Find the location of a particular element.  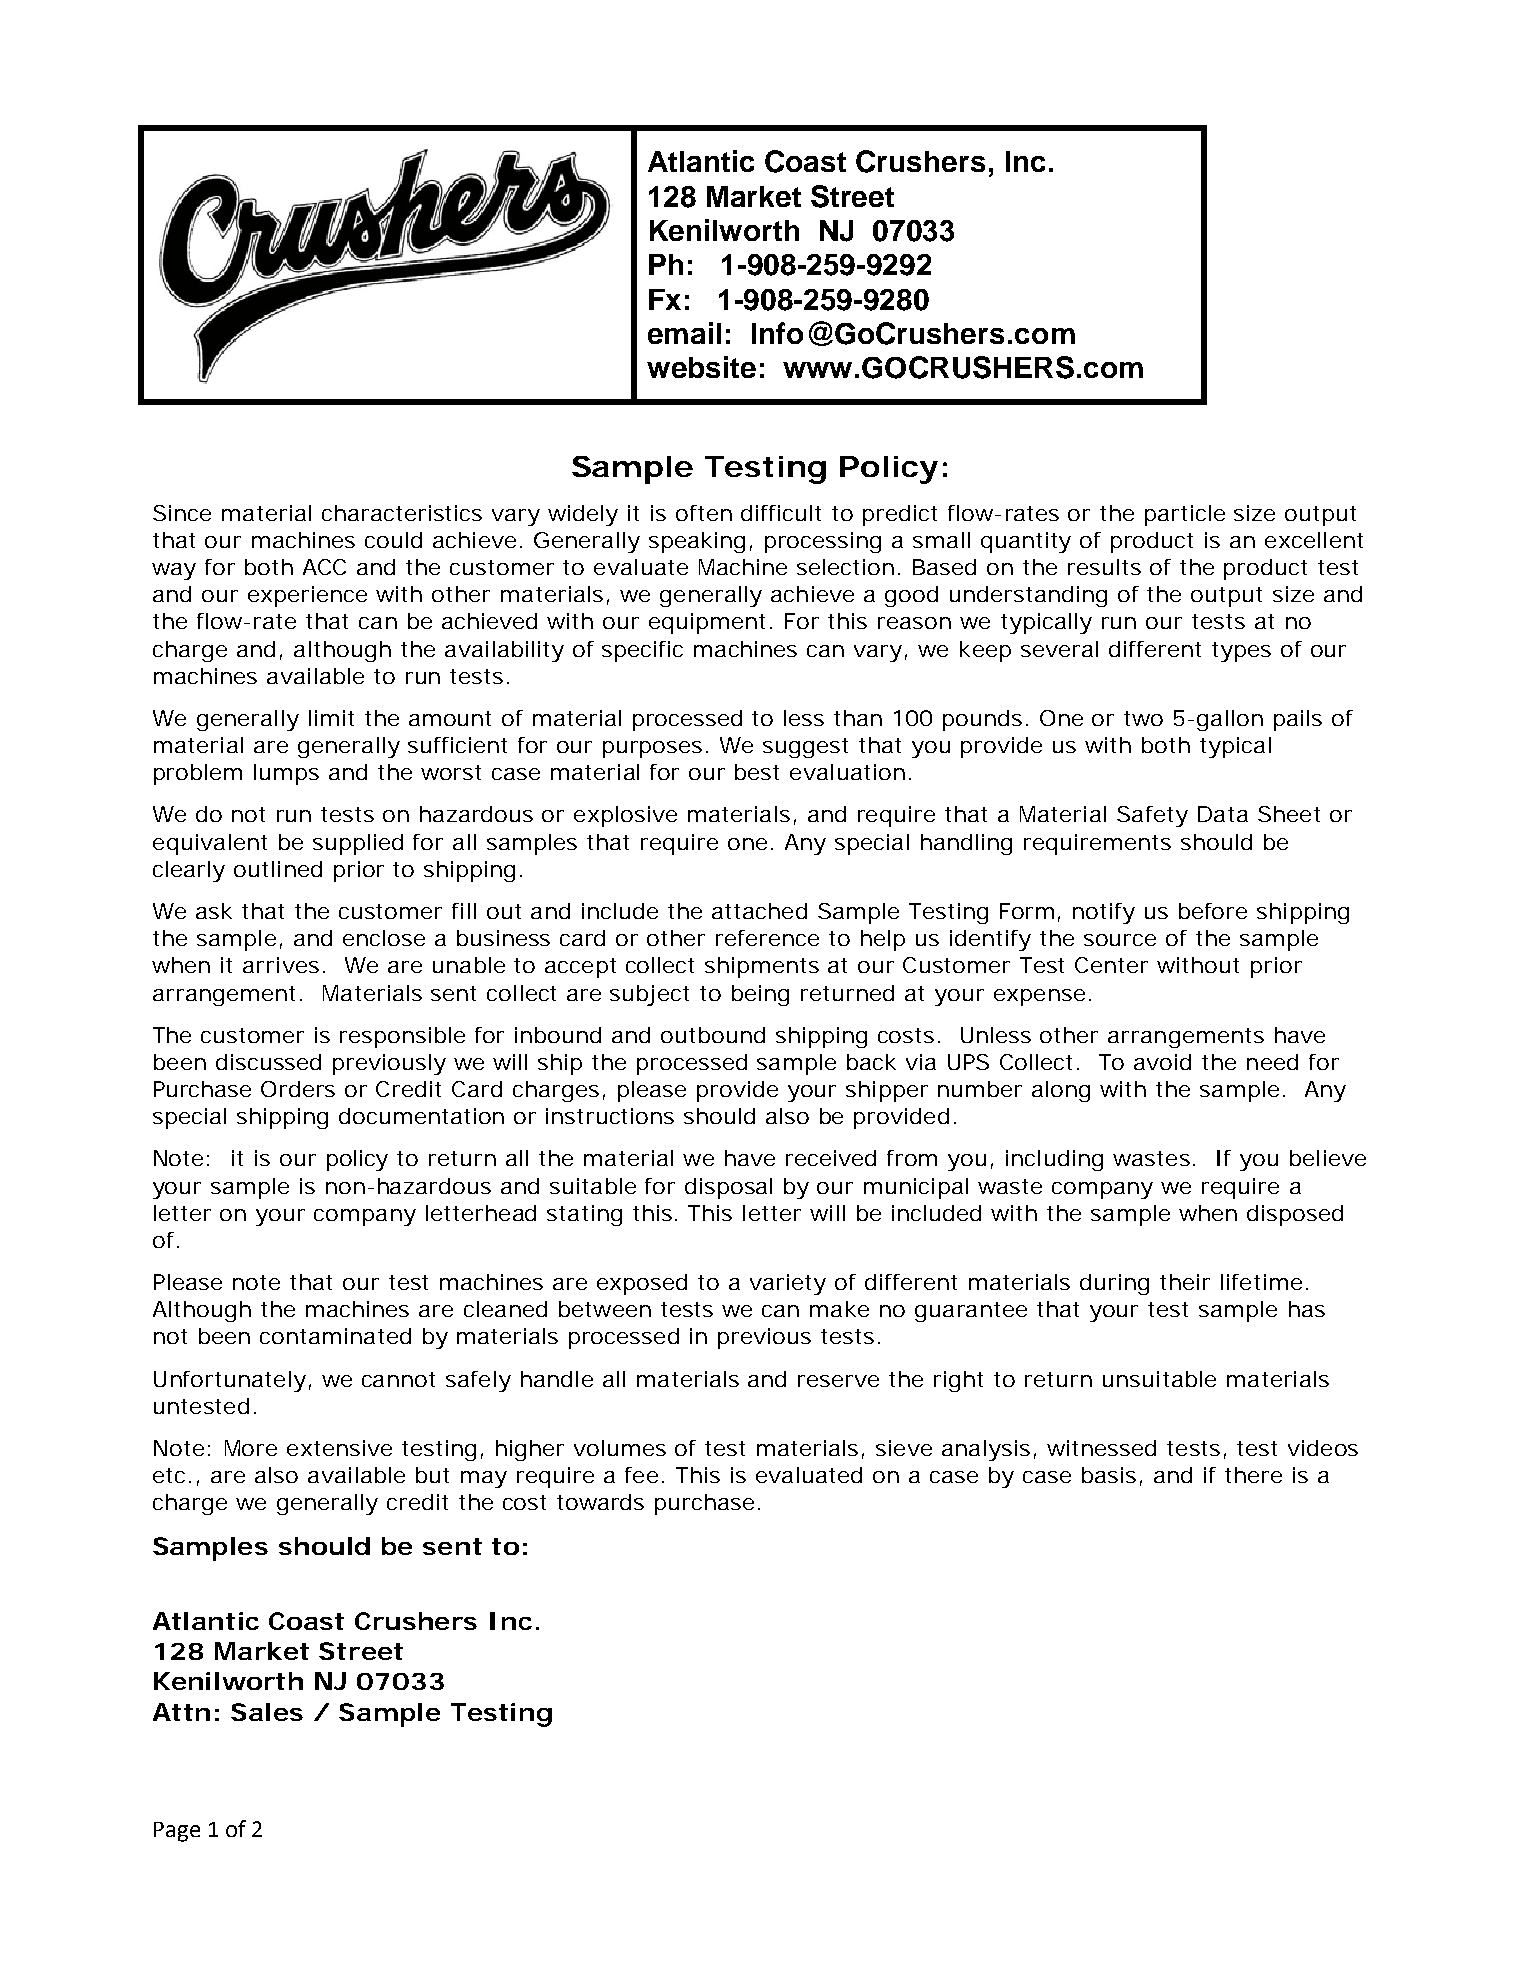

there is located at coordinates (1253, 1475).
